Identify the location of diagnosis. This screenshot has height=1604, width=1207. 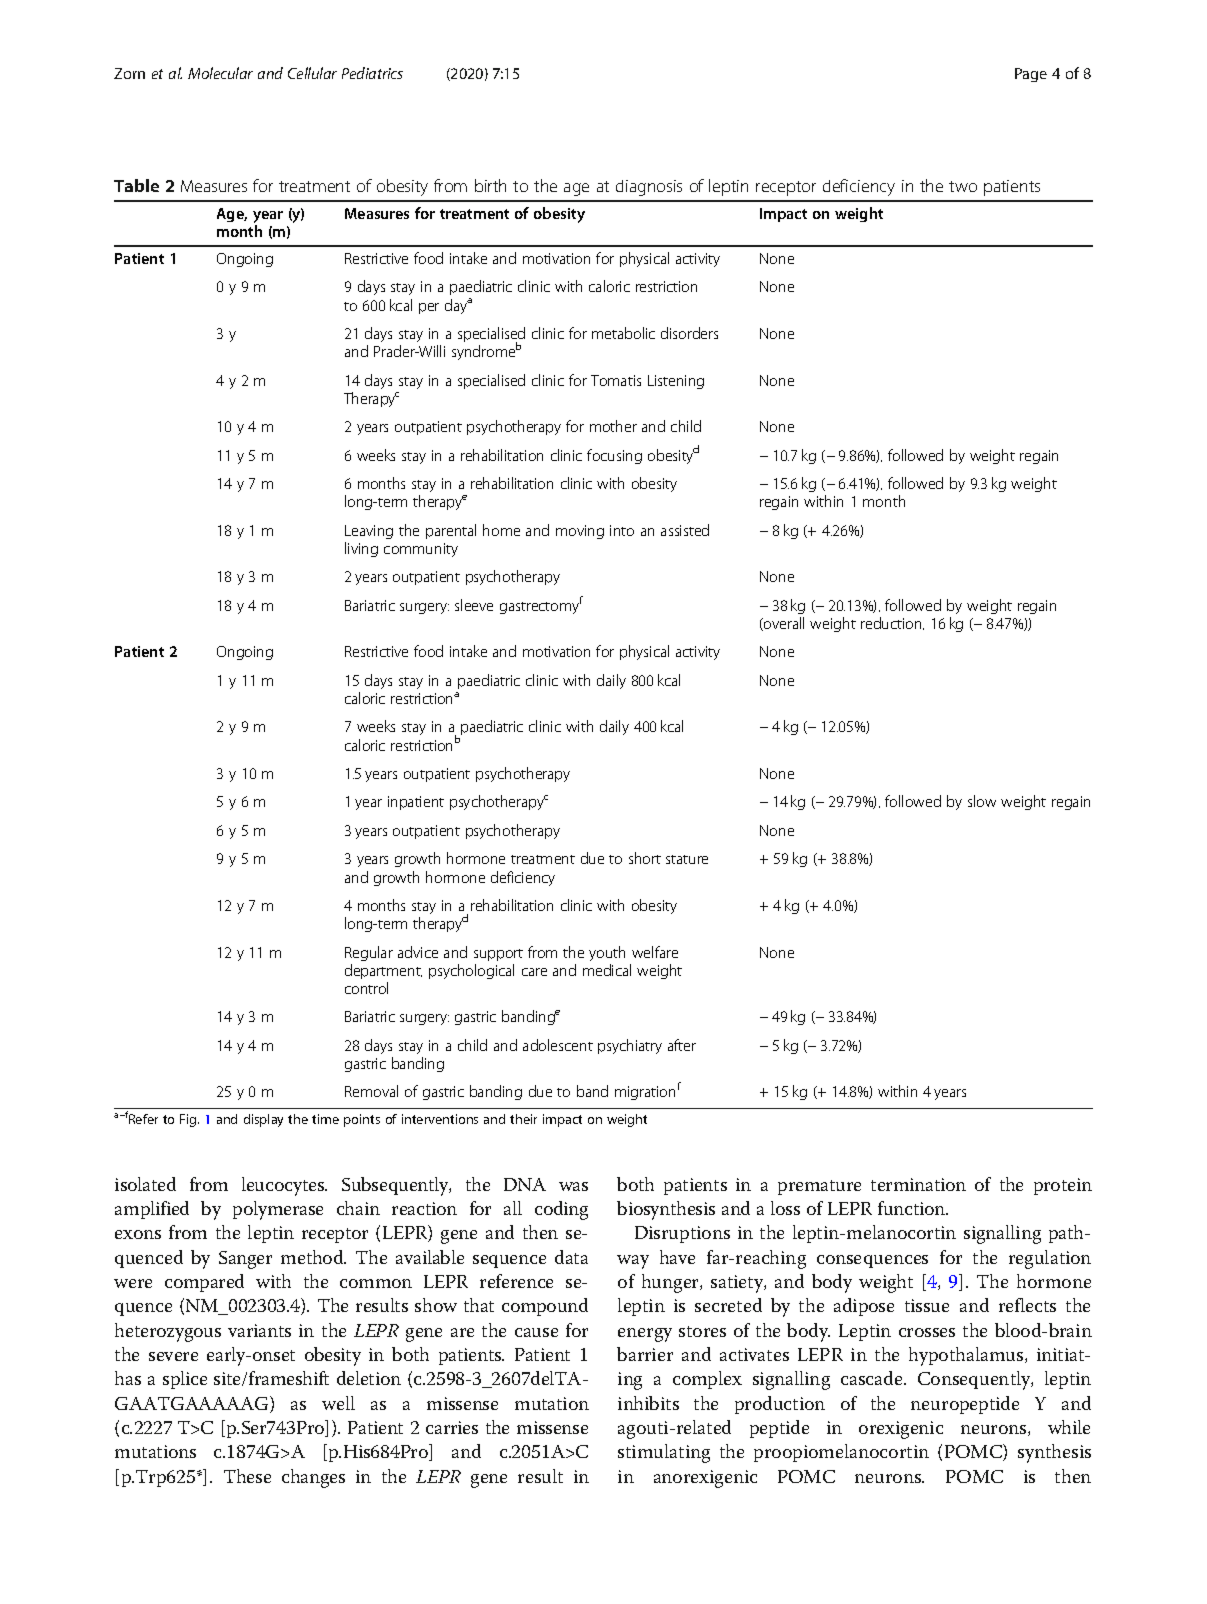
(649, 188).
